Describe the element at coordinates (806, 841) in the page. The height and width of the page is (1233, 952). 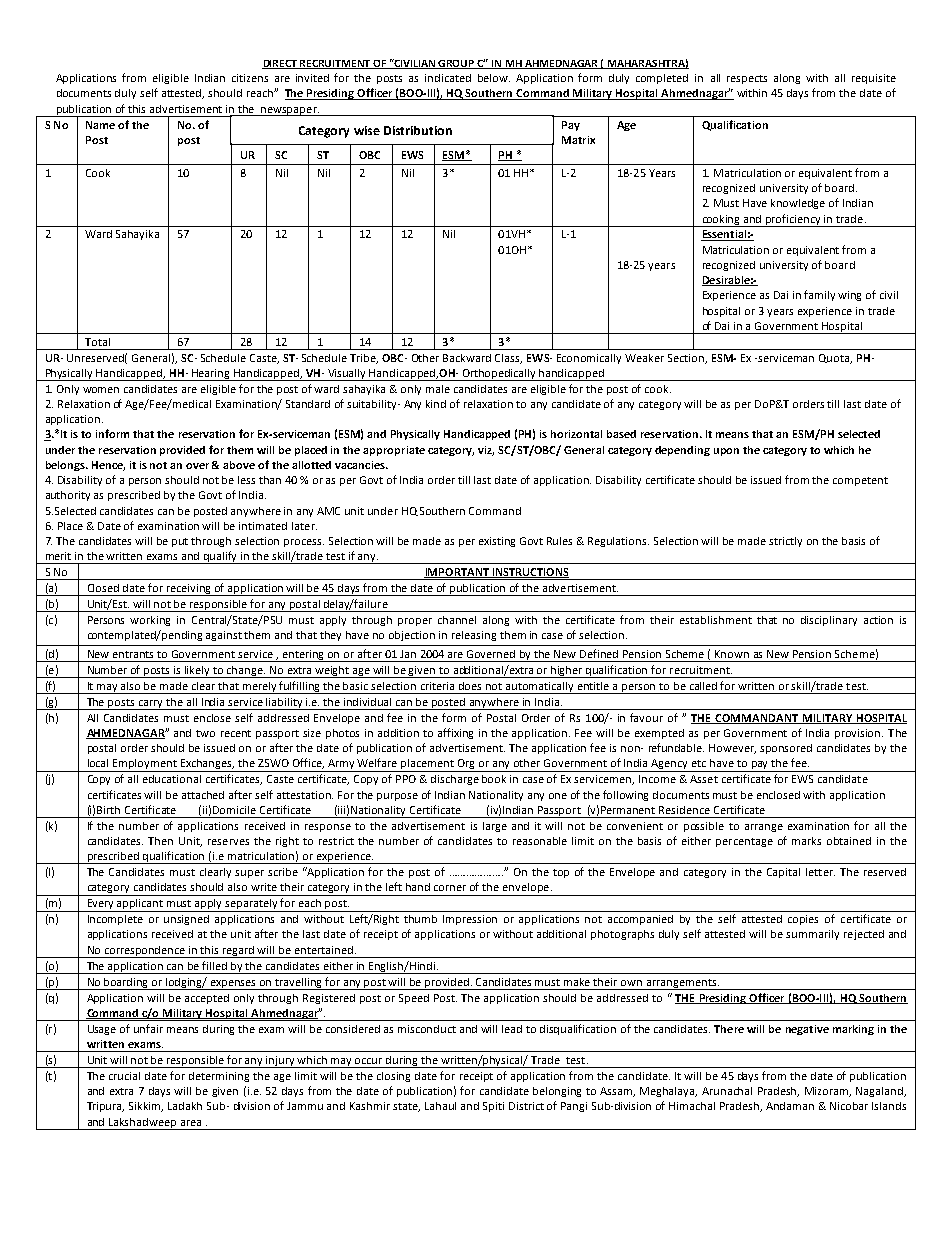
I see `marks` at that location.
